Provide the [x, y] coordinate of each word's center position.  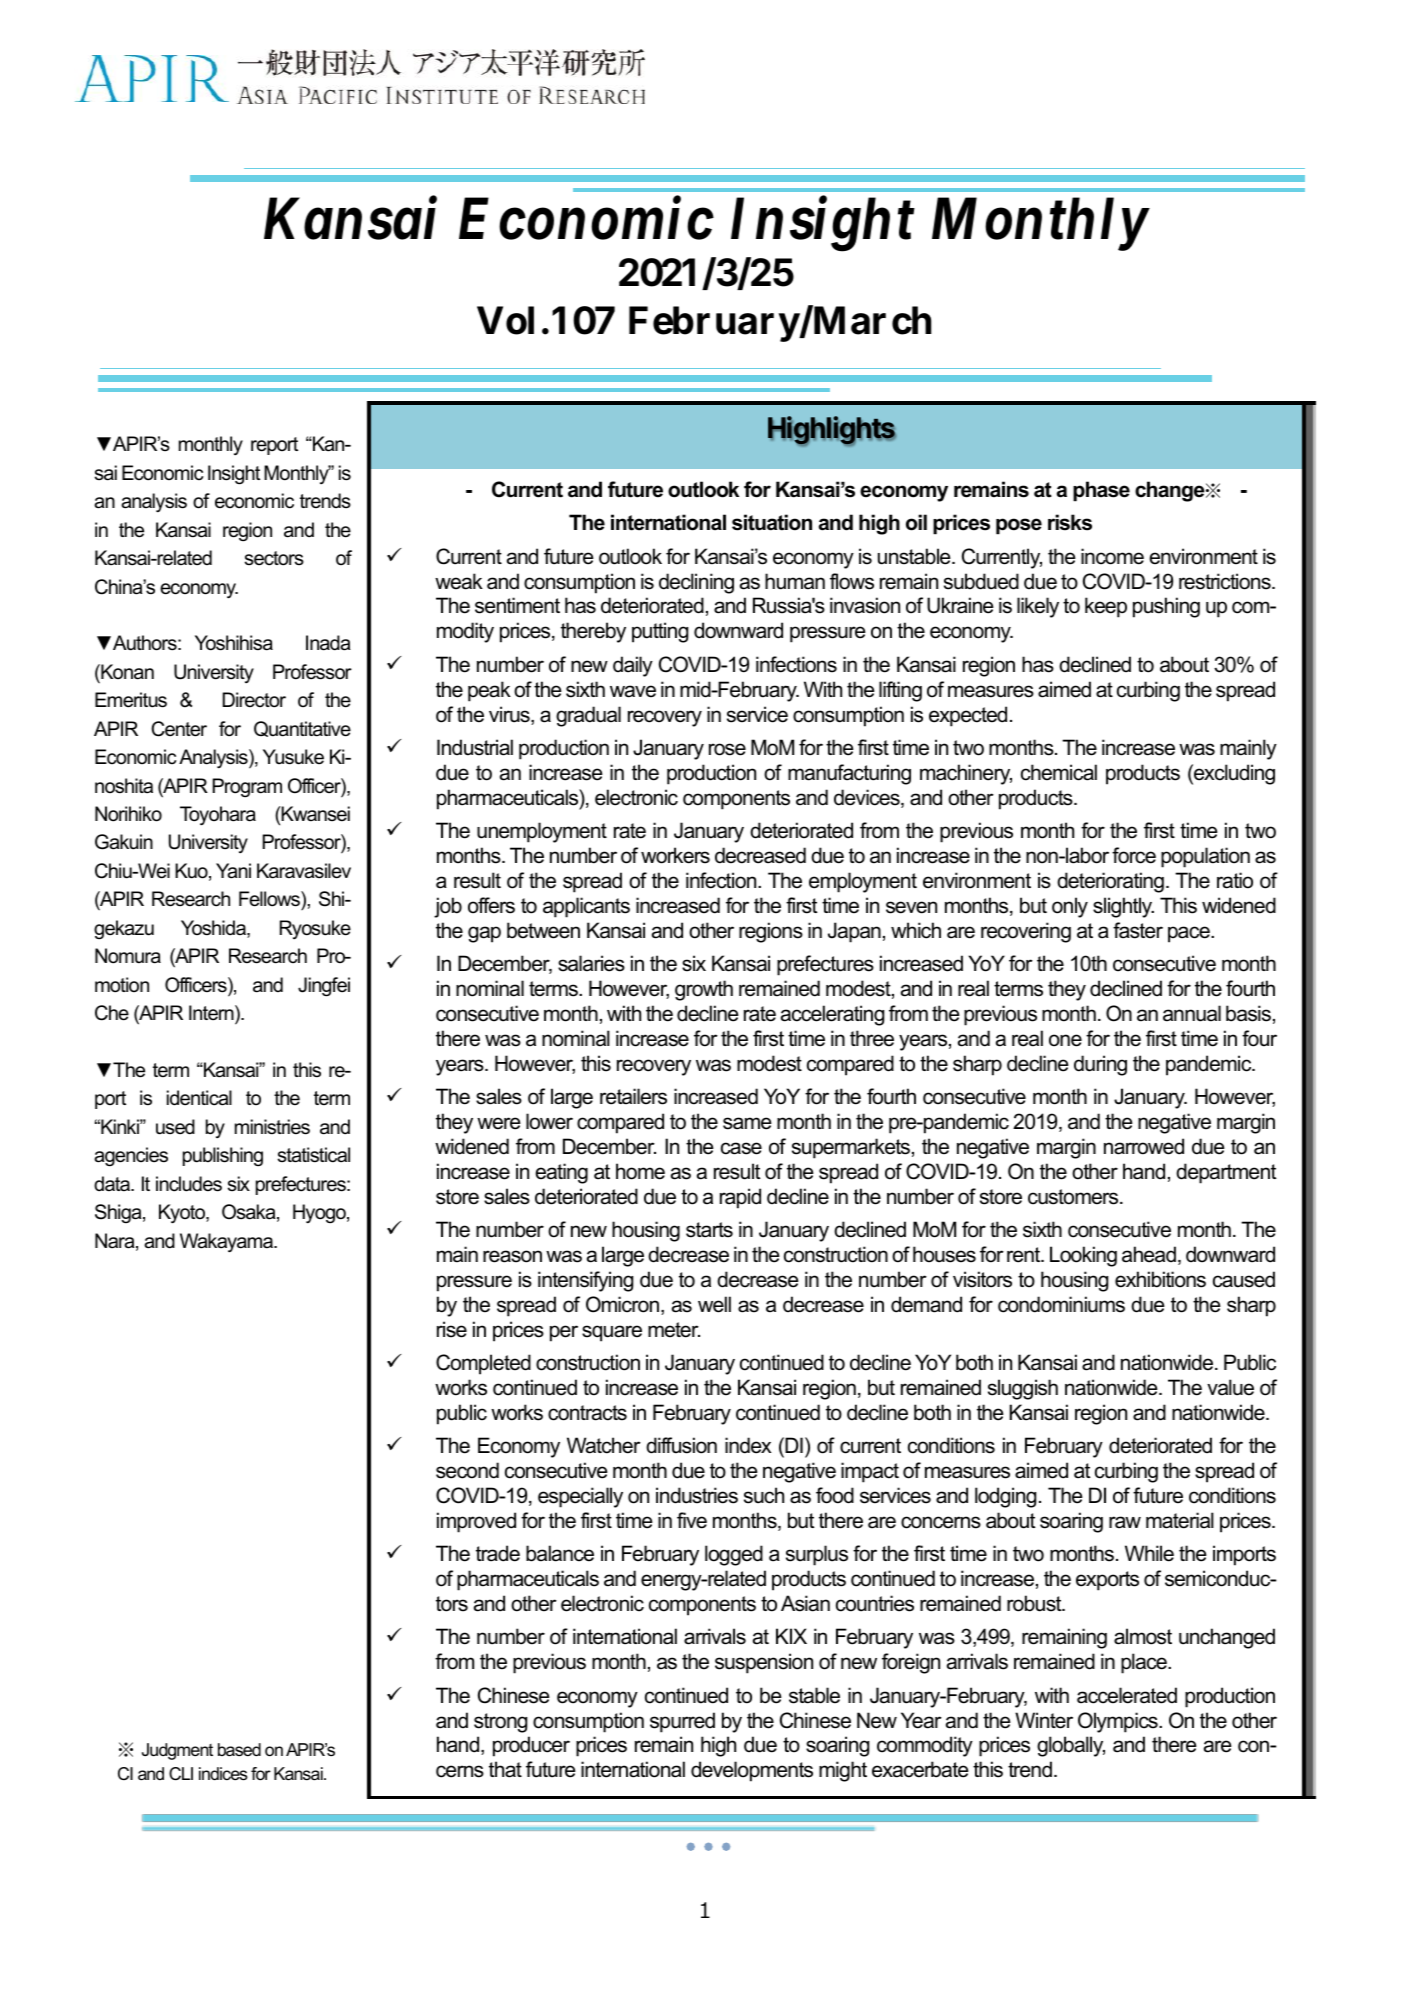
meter [674, 1330]
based [239, 1750]
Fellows [270, 899]
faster [1138, 930]
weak [459, 581]
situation [772, 522]
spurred [682, 1722]
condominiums [1061, 1304]
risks [1070, 522]
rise [452, 1329]
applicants [586, 907]
